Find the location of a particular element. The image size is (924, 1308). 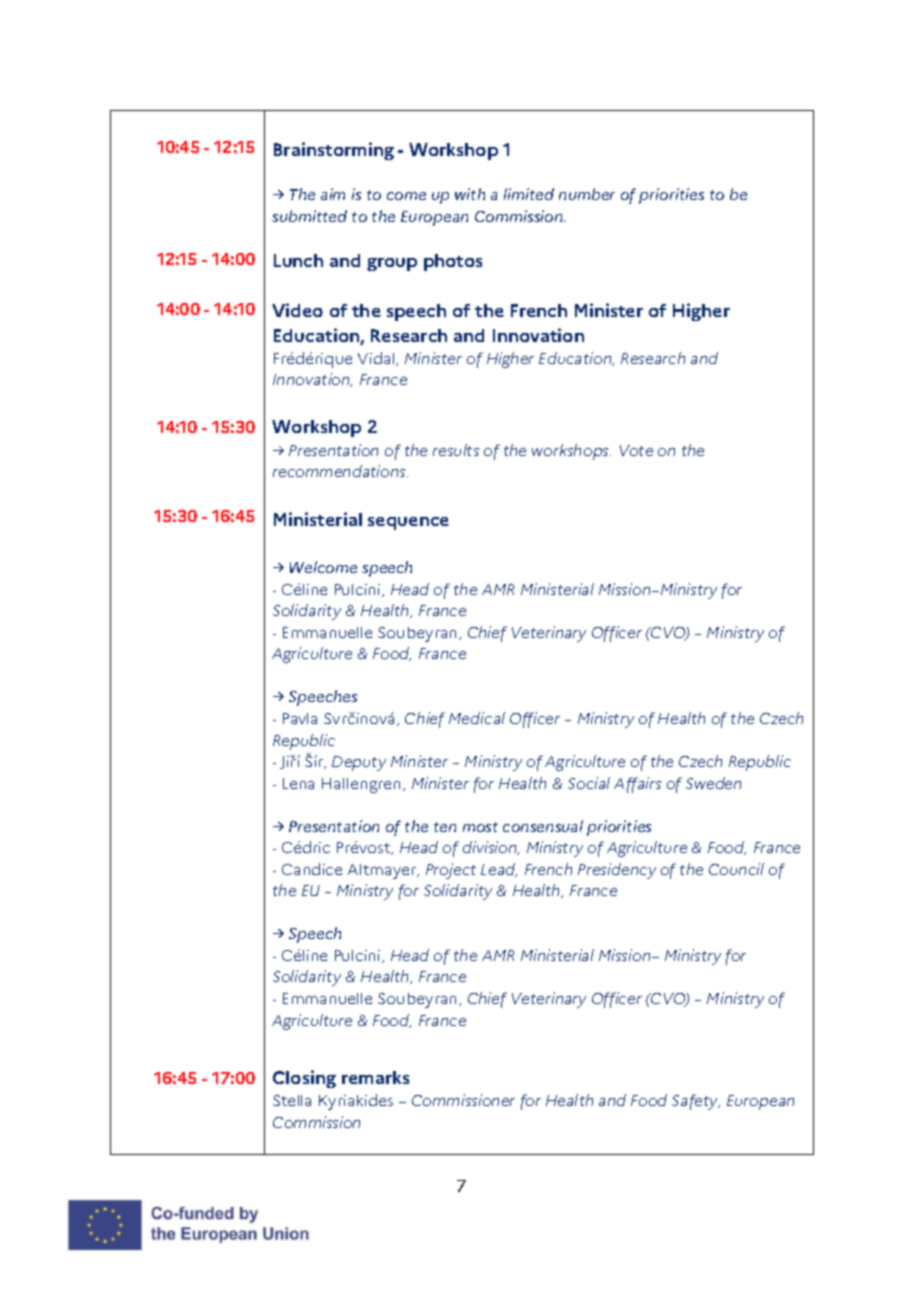

aim is located at coordinates (333, 194).
